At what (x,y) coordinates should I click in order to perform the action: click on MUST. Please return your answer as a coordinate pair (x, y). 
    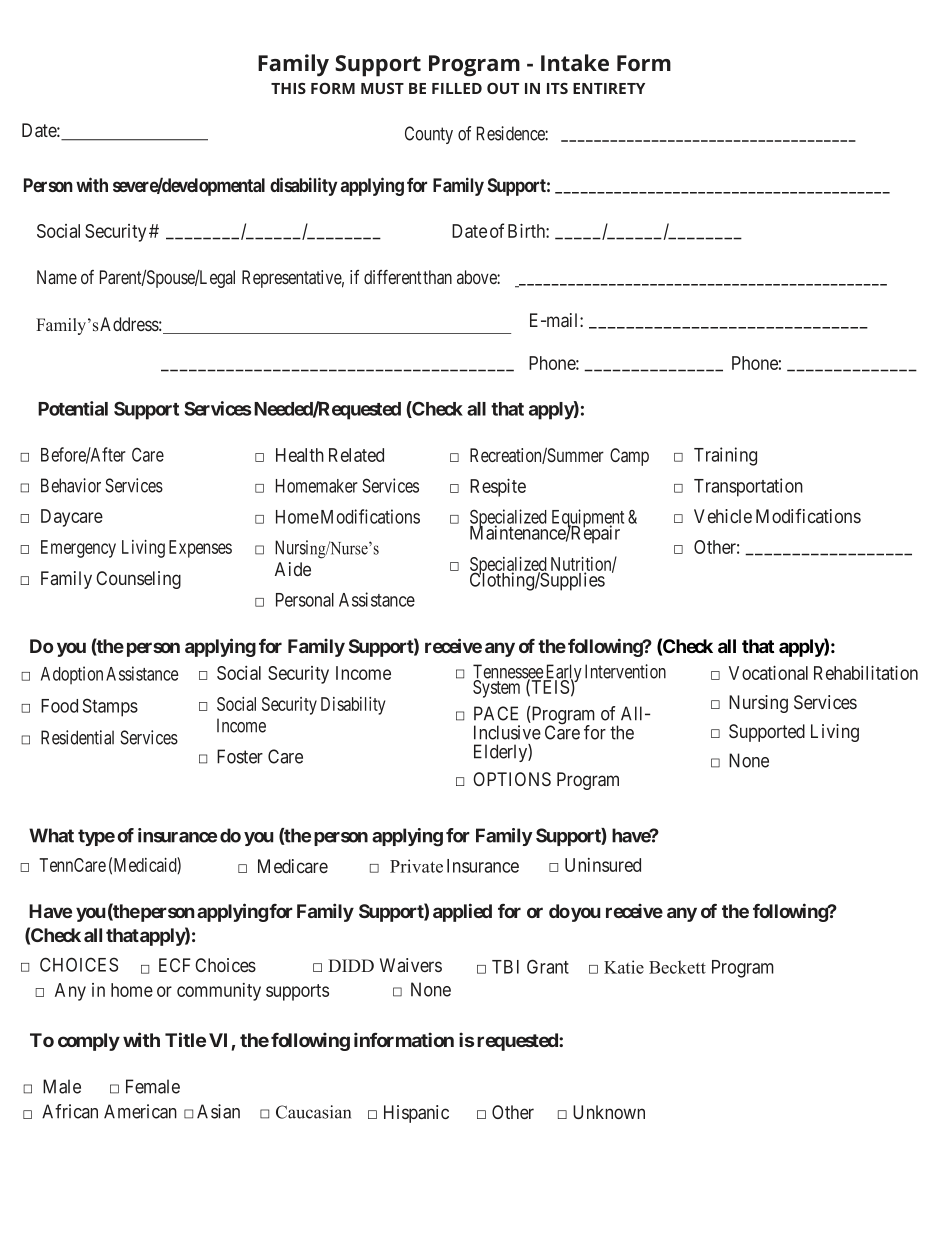
    Looking at the image, I should click on (382, 88).
